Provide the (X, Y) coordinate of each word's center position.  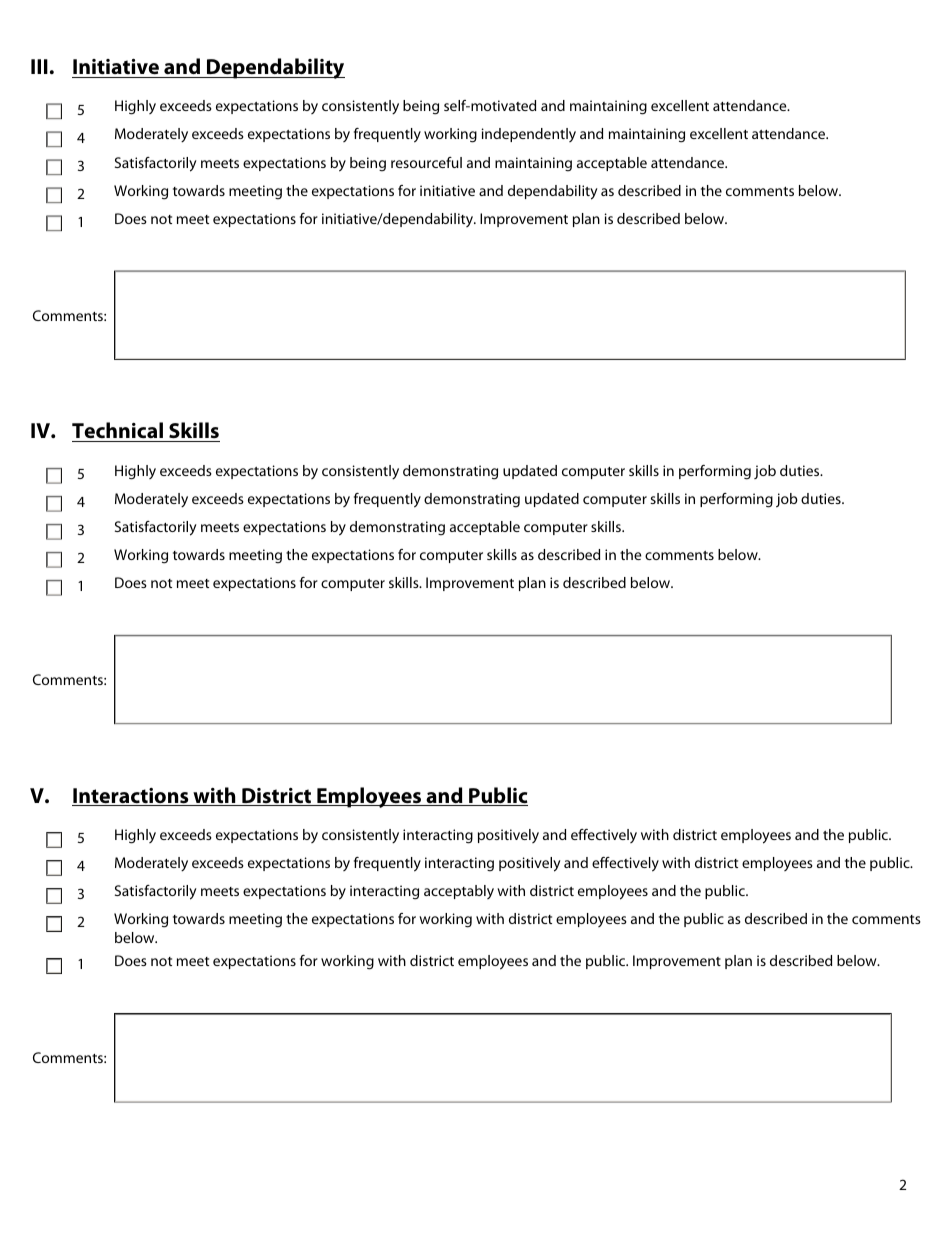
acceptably (459, 892)
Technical (118, 432)
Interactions (131, 797)
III (39, 66)
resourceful (426, 162)
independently (529, 135)
